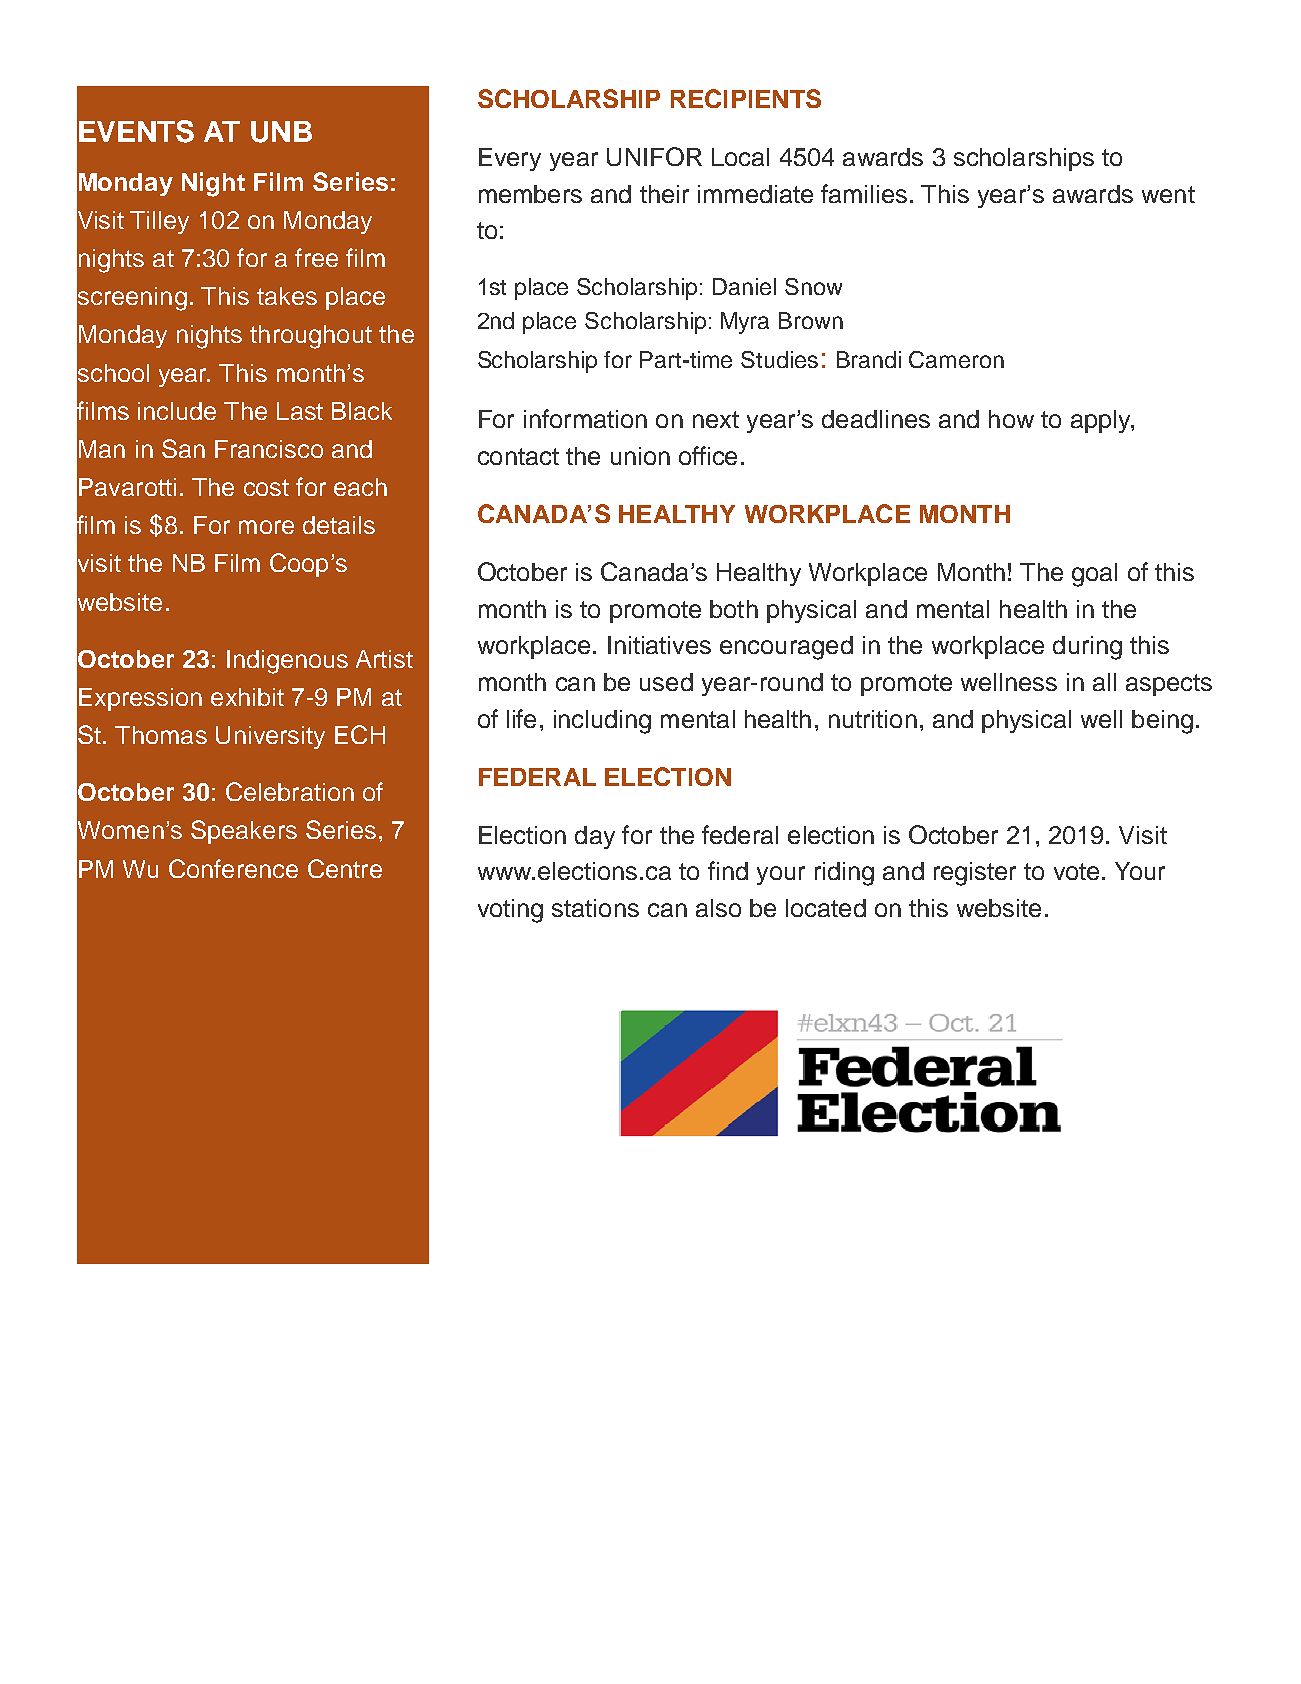  I want to click on stations, so click(595, 908).
